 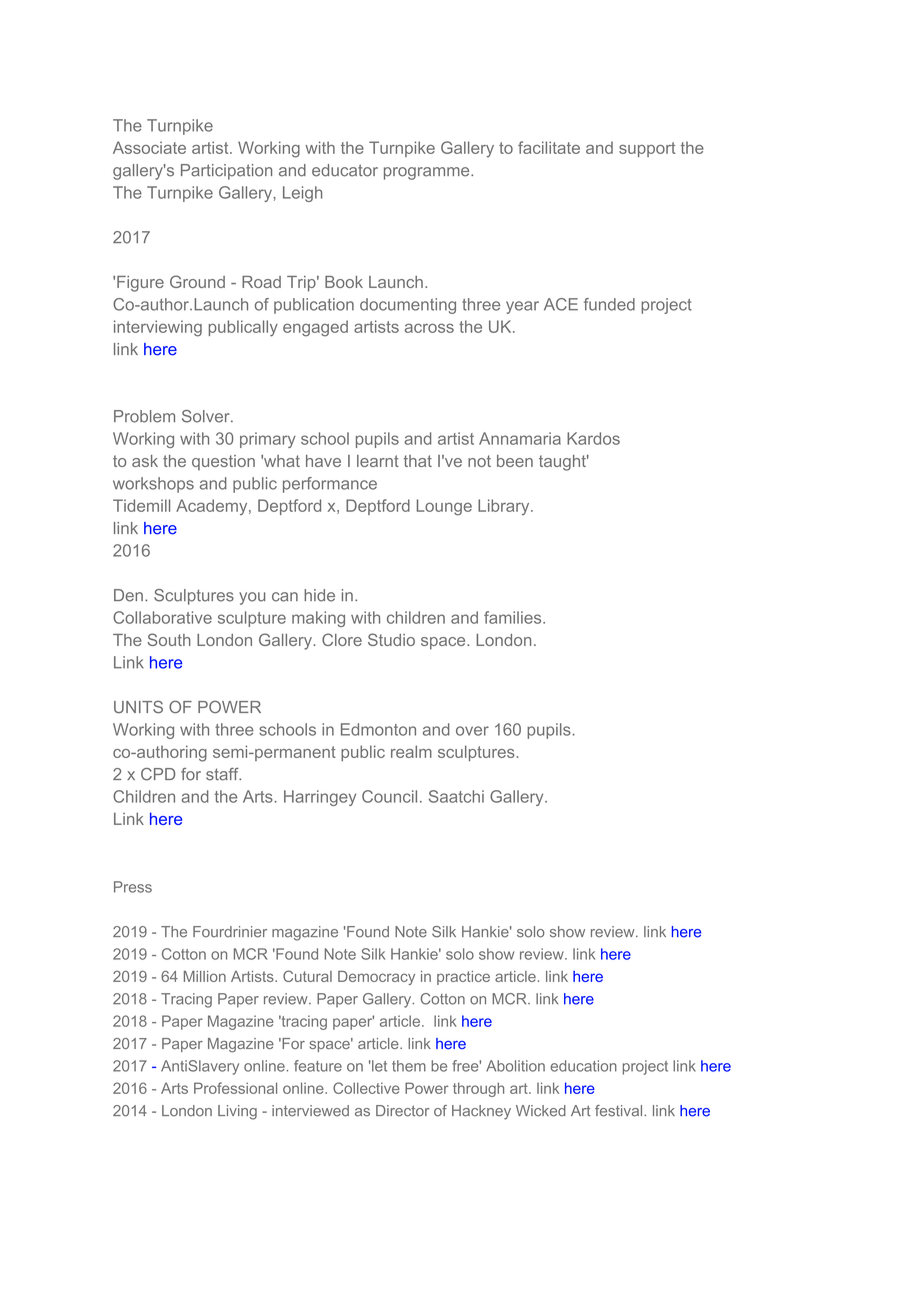 I want to click on education, so click(x=583, y=1066).
